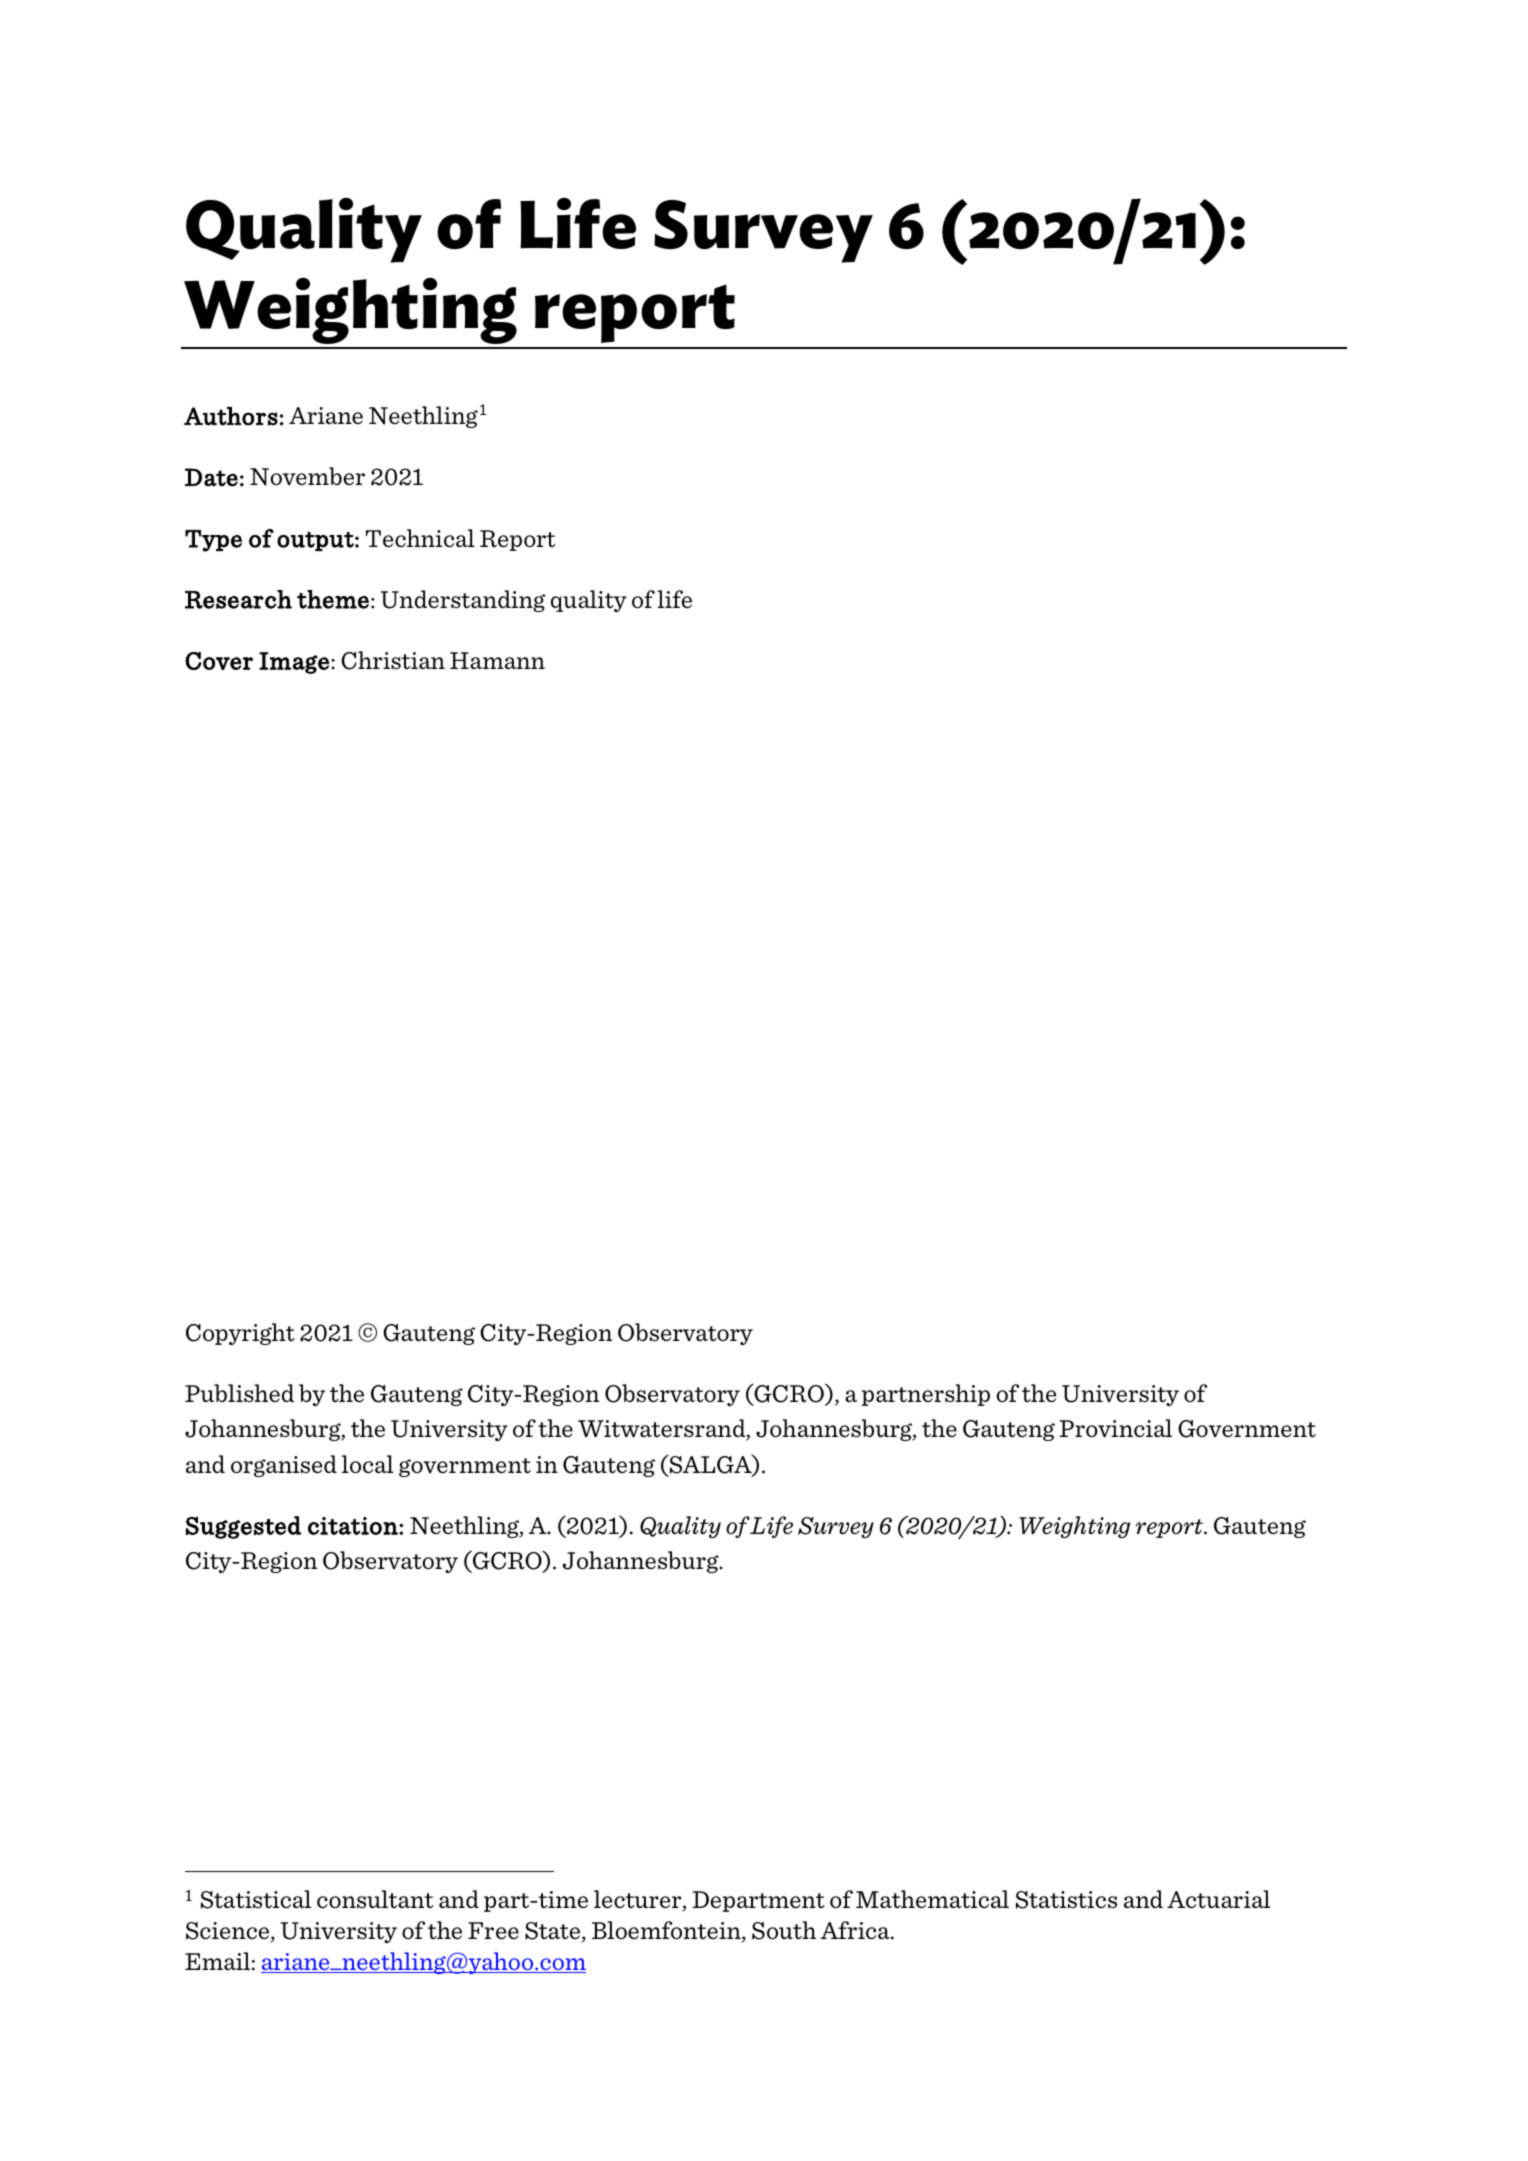  I want to click on Technical, so click(420, 538).
